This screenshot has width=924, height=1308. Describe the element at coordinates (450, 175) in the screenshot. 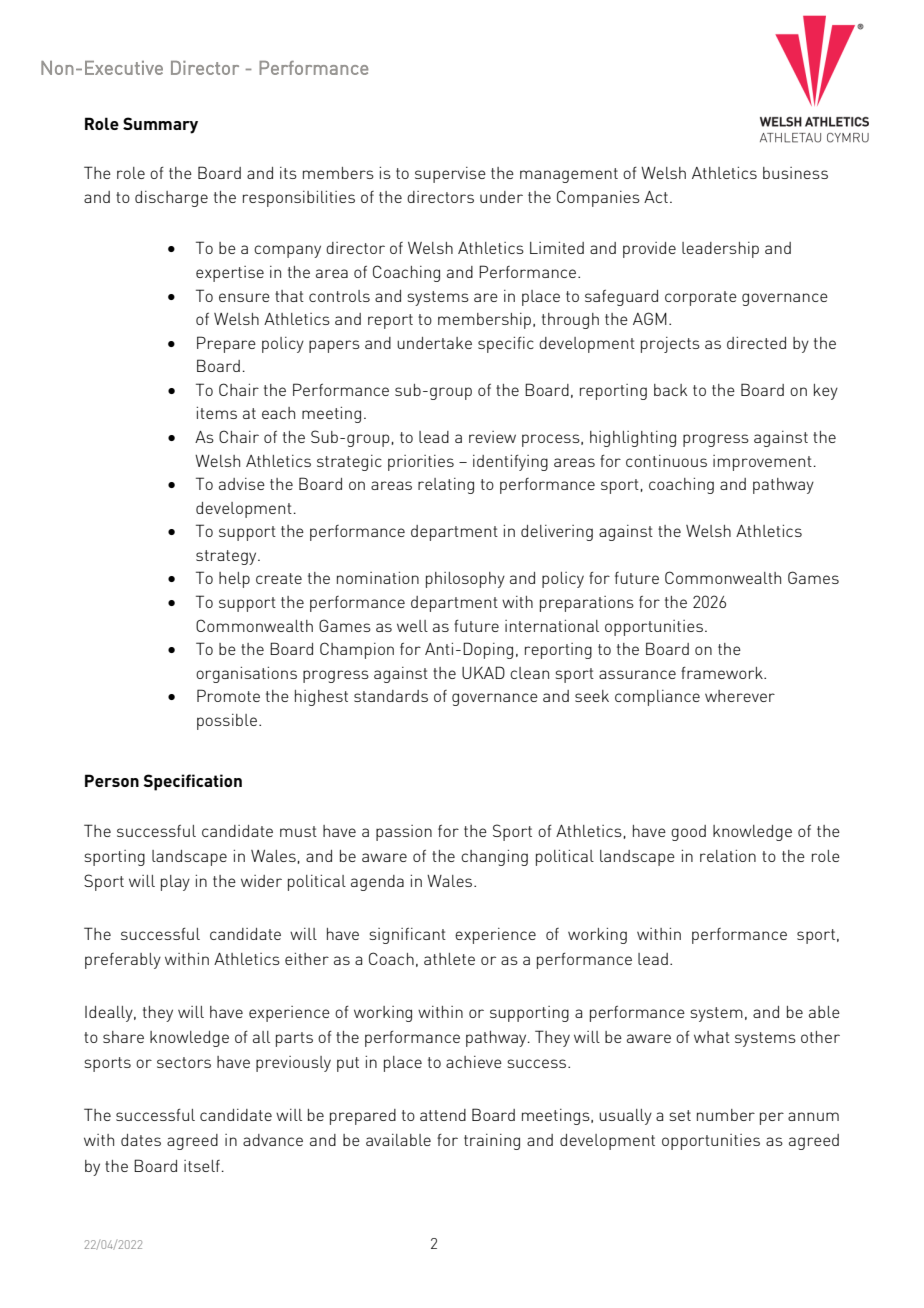

I see `supervise` at that location.
